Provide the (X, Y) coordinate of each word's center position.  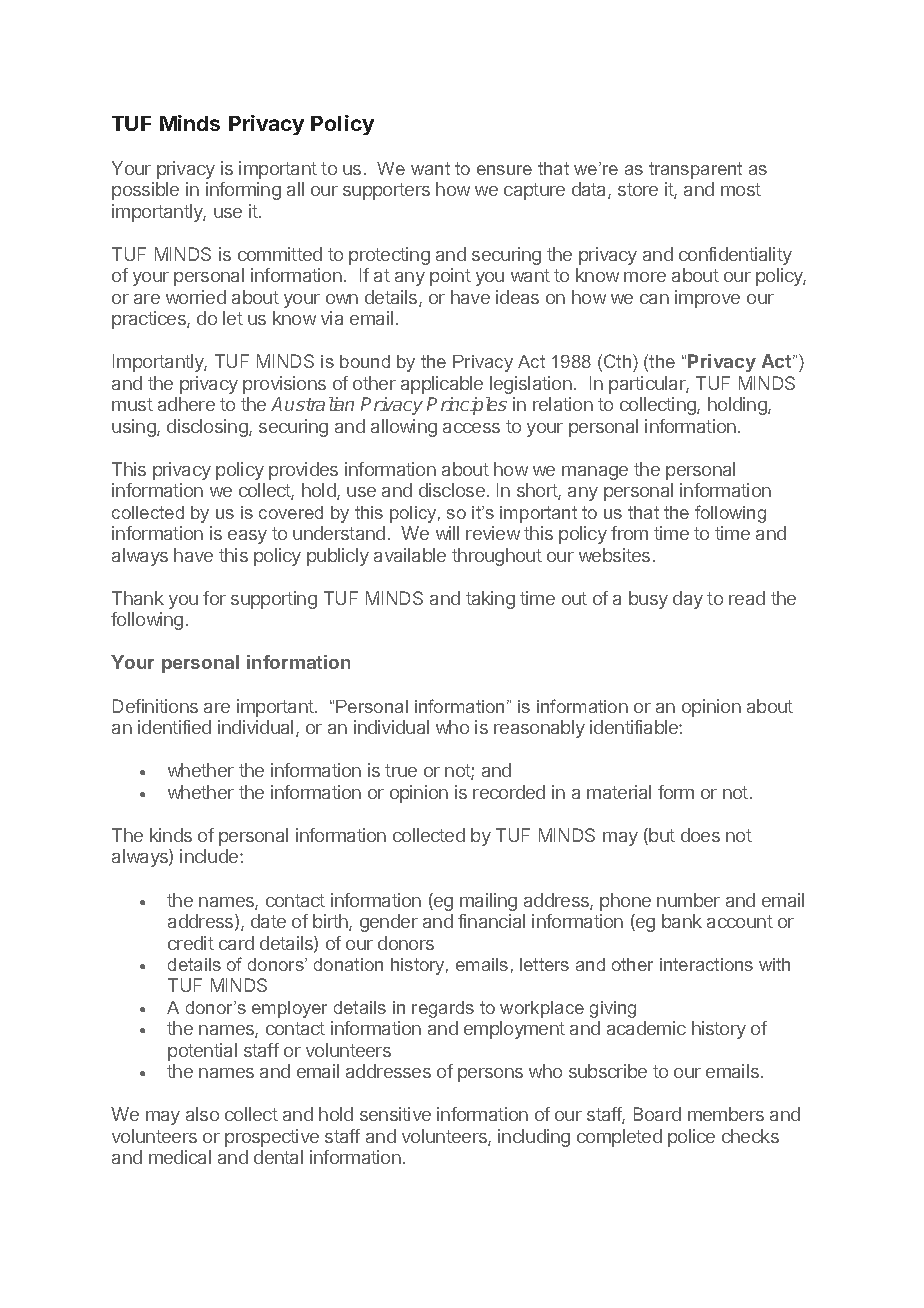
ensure (504, 170)
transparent (695, 170)
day (688, 600)
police (691, 1138)
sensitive (395, 1114)
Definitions (155, 706)
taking (490, 600)
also (202, 1114)
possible (145, 191)
